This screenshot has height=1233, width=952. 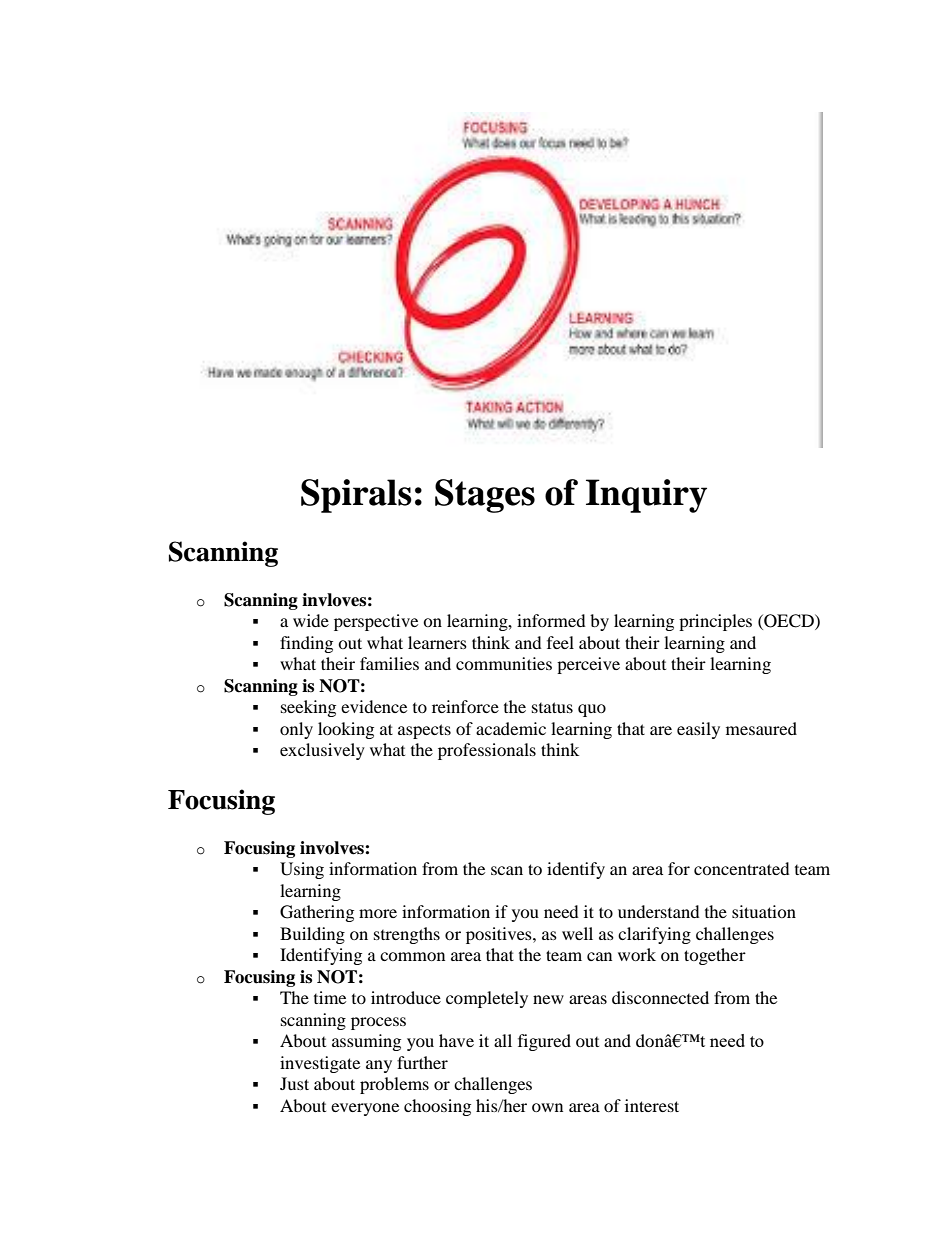 What do you see at coordinates (333, 848) in the screenshot?
I see `involves` at bounding box center [333, 848].
